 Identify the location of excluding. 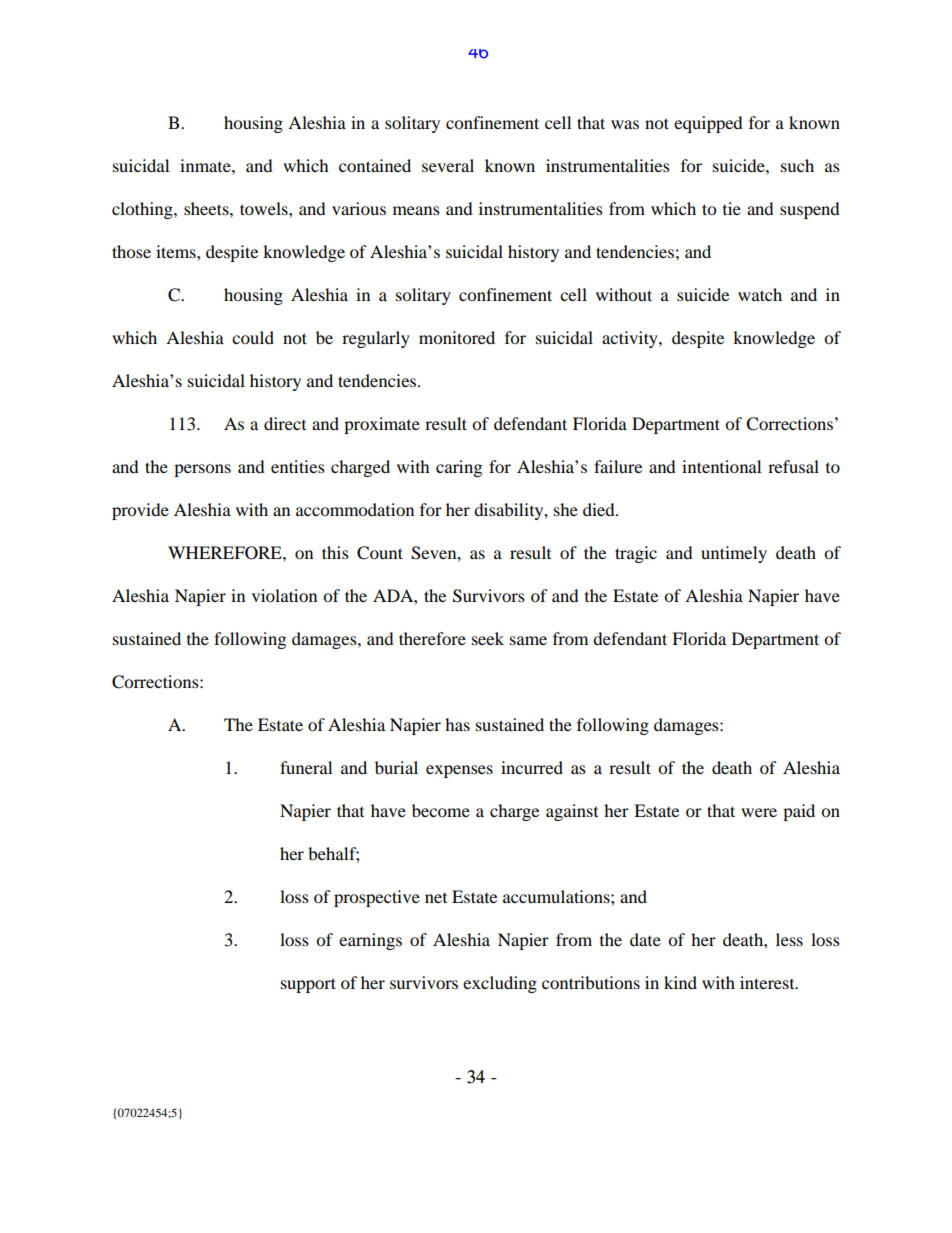
(500, 984).
